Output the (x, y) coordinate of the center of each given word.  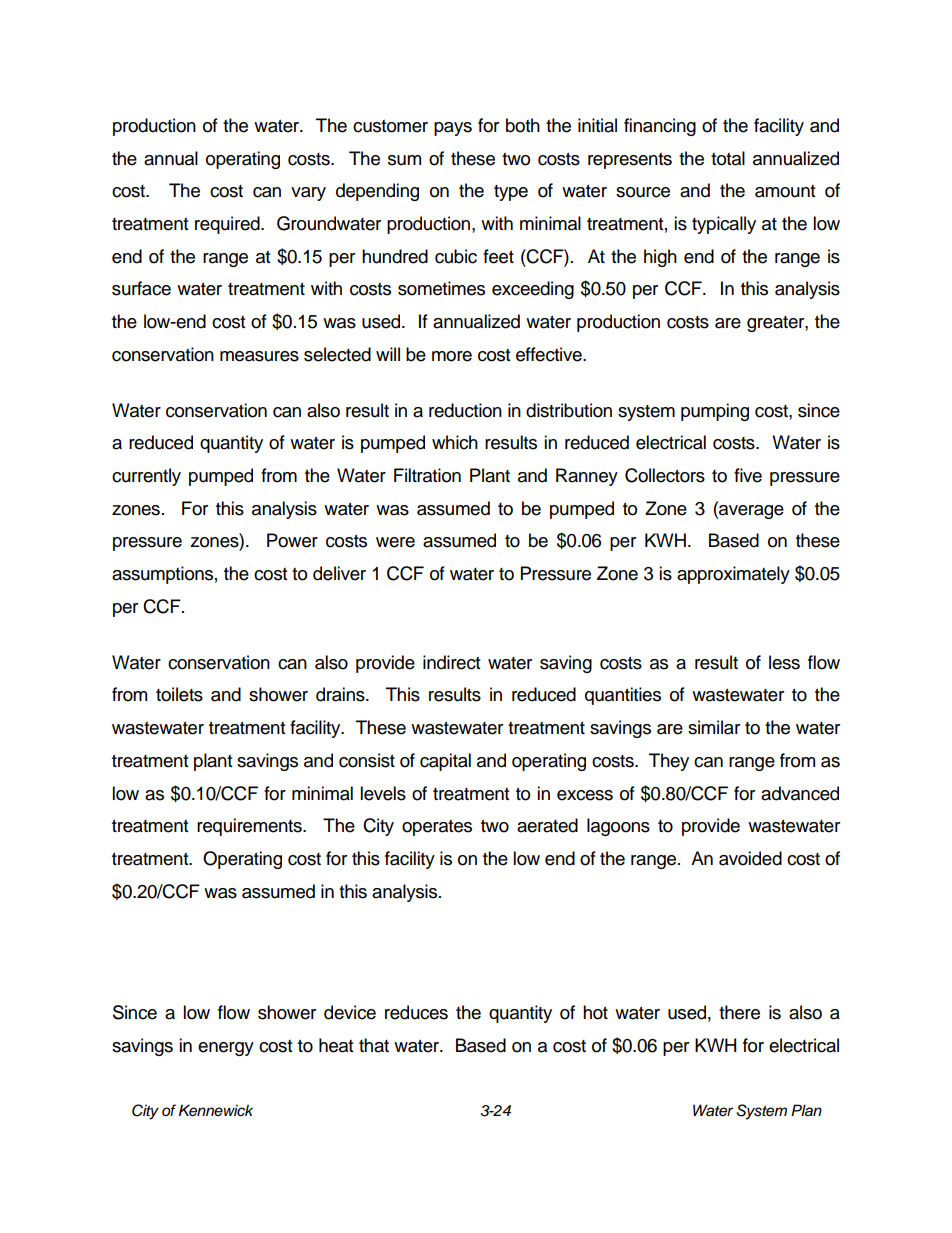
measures (259, 356)
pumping (715, 412)
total (728, 158)
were (395, 542)
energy (226, 1049)
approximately (733, 575)
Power (292, 540)
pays (453, 129)
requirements (250, 827)
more (452, 356)
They (669, 762)
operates (437, 828)
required (228, 225)
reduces (416, 1012)
